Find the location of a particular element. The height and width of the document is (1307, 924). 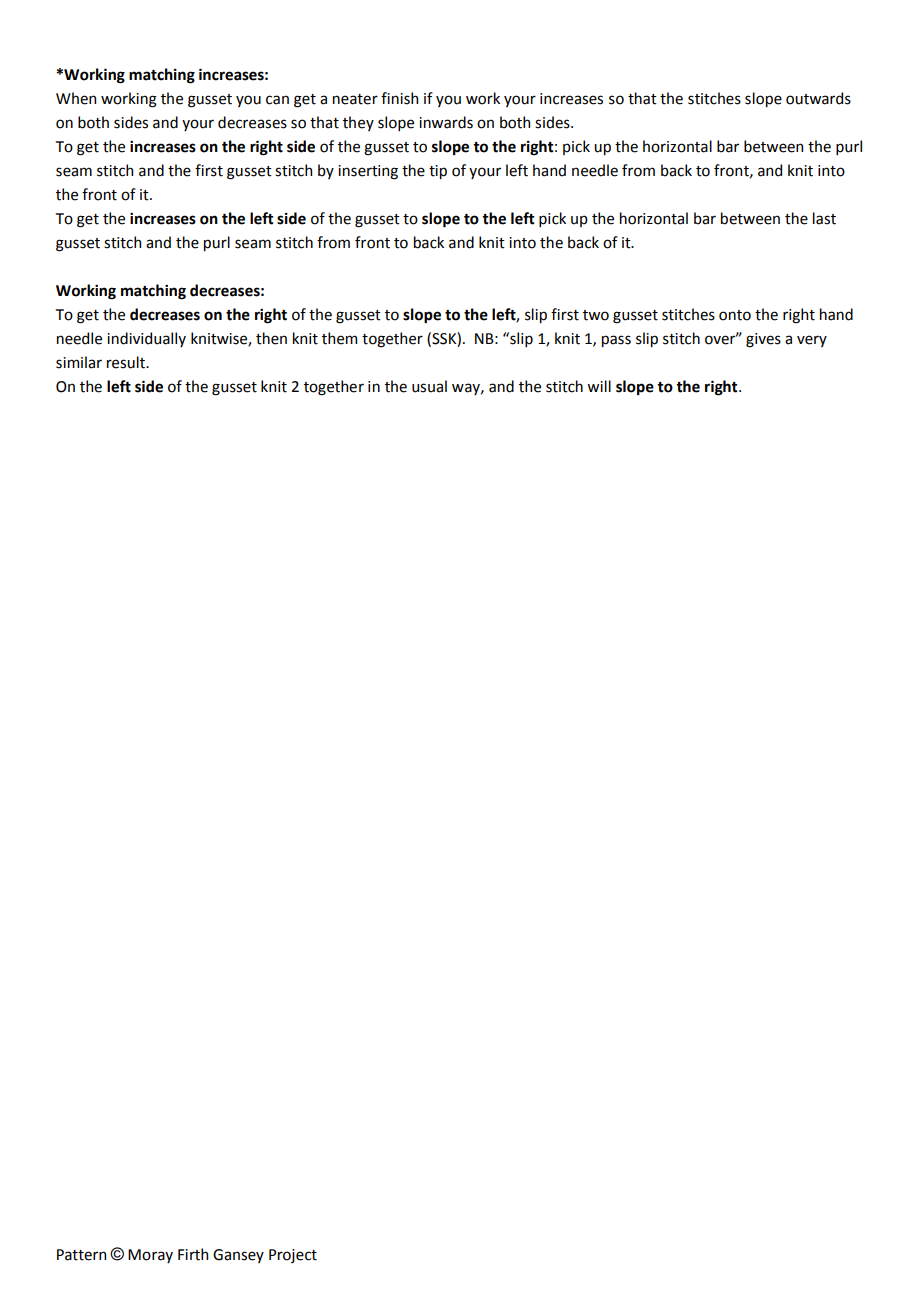

When is located at coordinates (76, 98).
